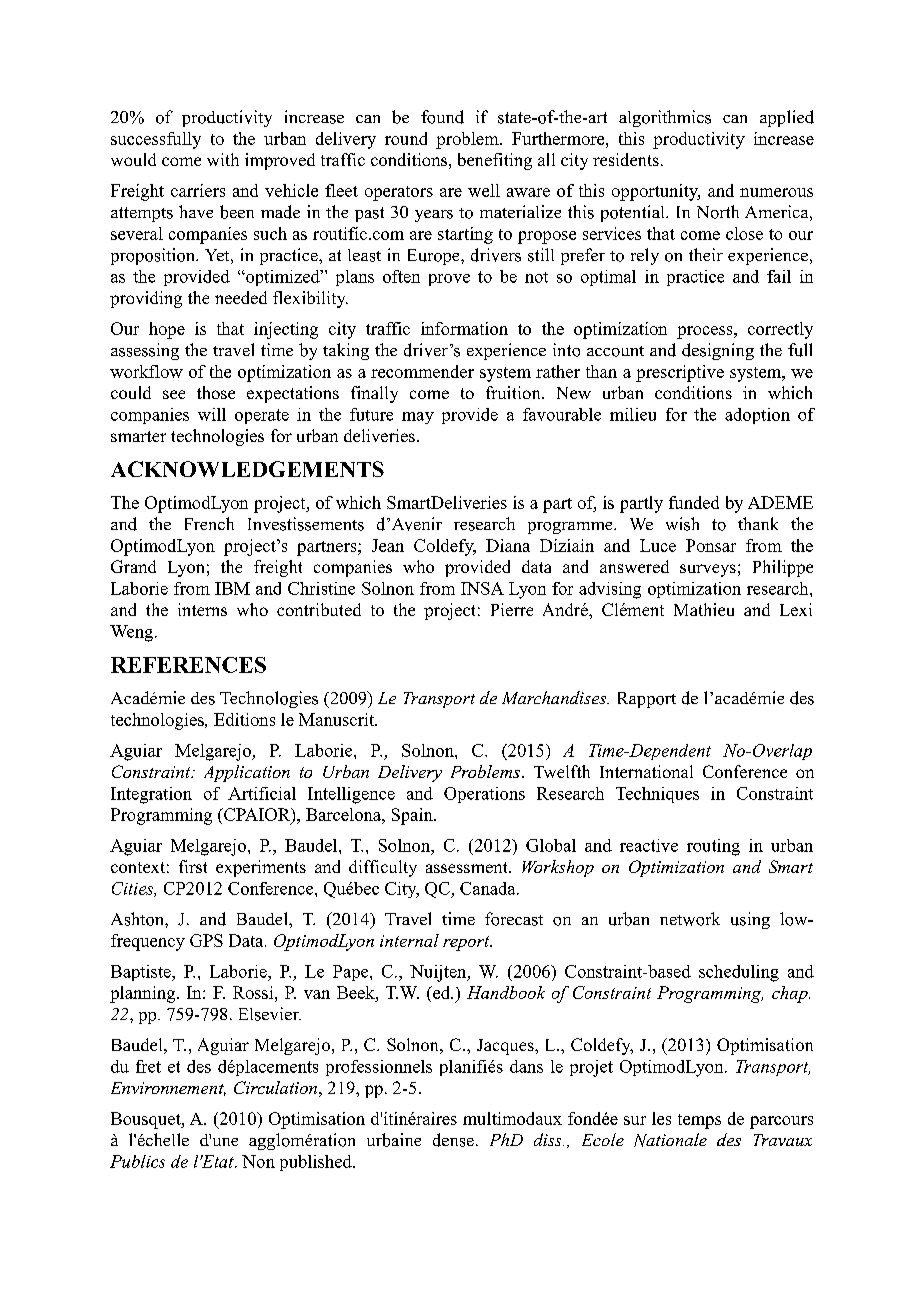  I want to click on temps, so click(699, 1121).
